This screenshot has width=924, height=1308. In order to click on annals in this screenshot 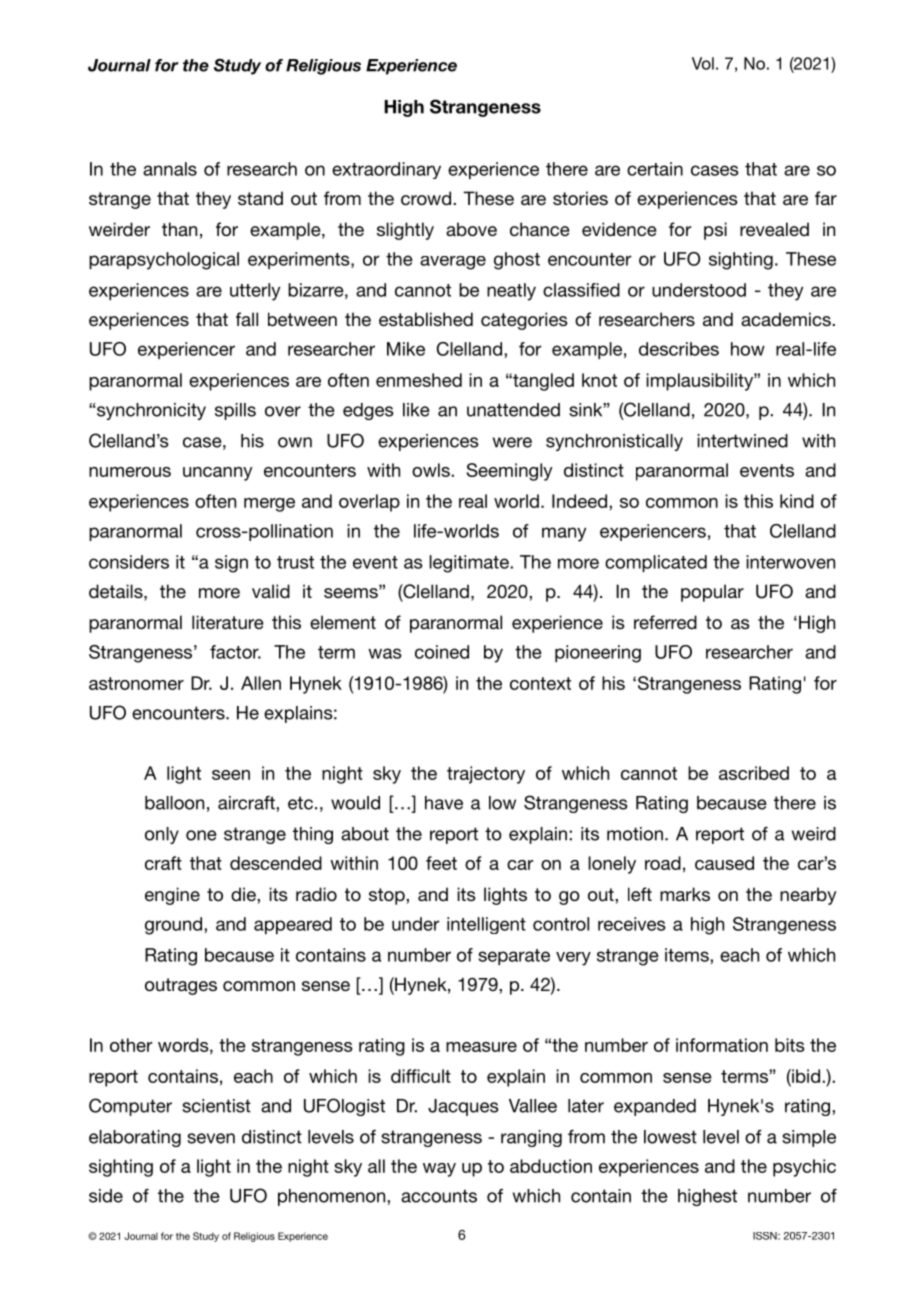, I will do `click(170, 169)`.
